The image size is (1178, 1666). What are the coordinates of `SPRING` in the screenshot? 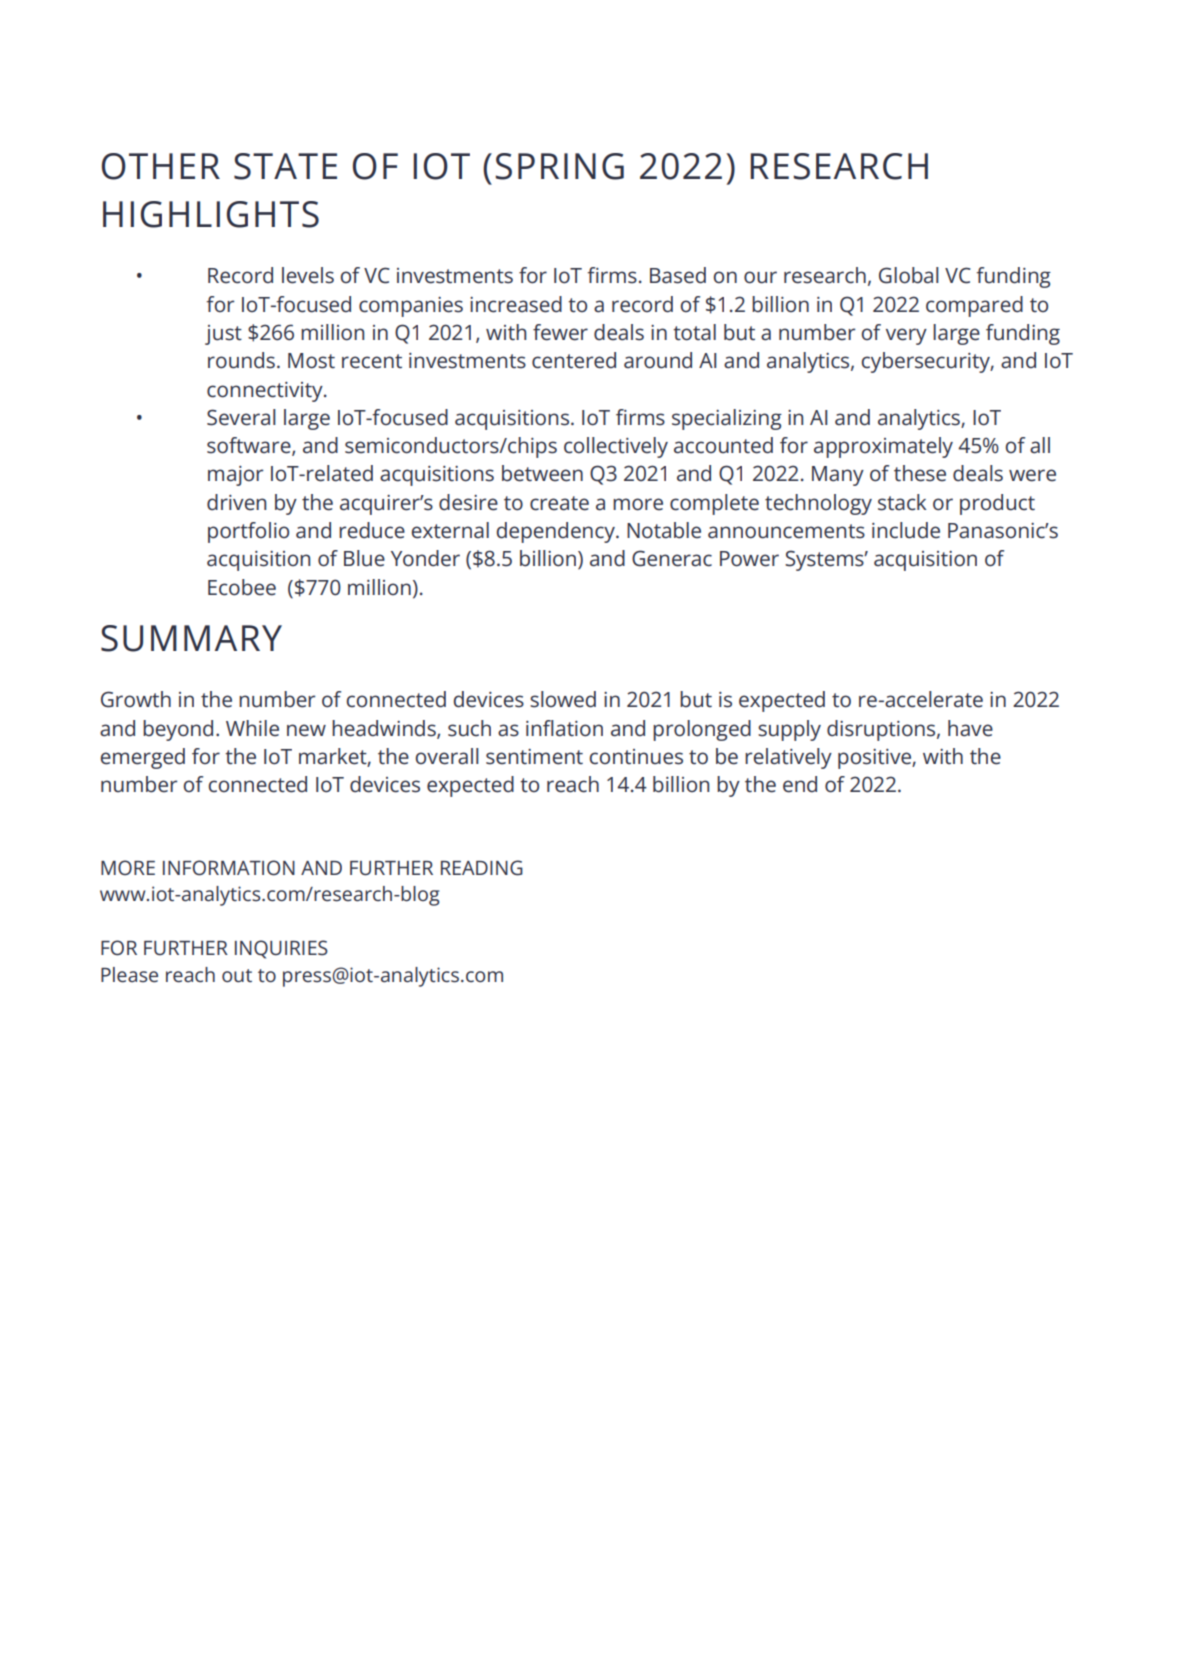 It's located at (559, 166).
